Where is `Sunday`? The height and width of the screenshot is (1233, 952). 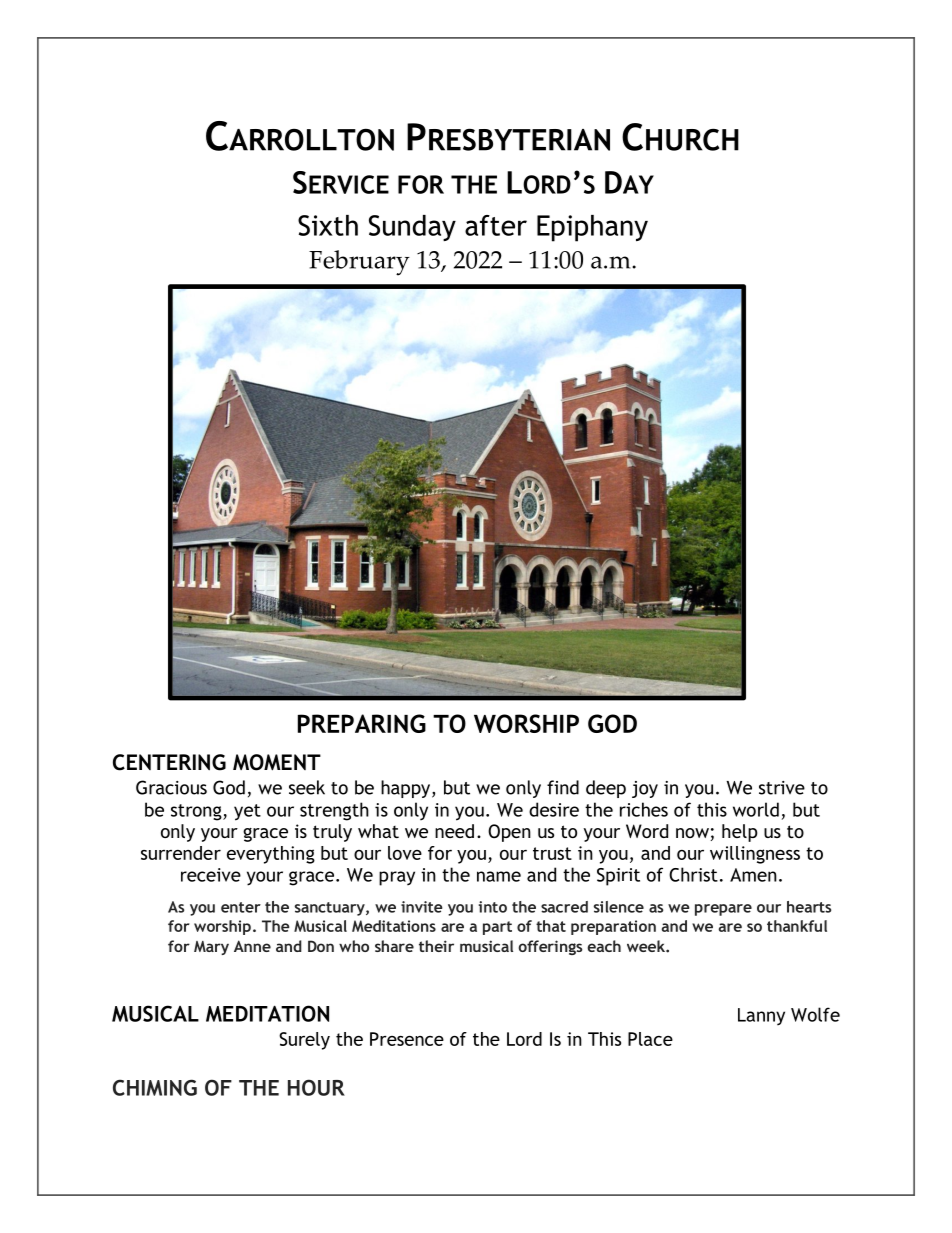
Sunday is located at coordinates (412, 228).
